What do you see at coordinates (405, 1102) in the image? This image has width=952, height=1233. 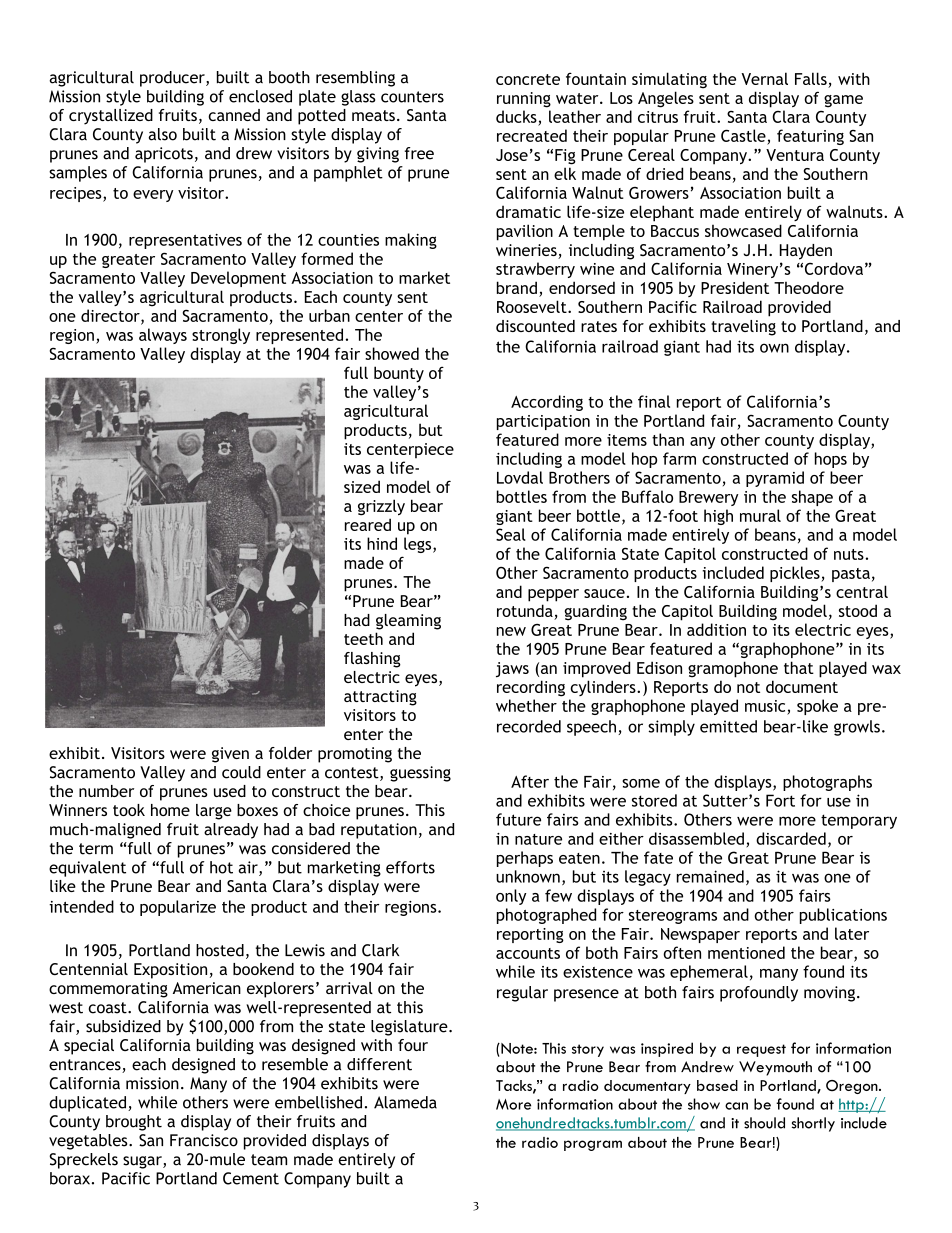 I see `Alameda` at bounding box center [405, 1102].
